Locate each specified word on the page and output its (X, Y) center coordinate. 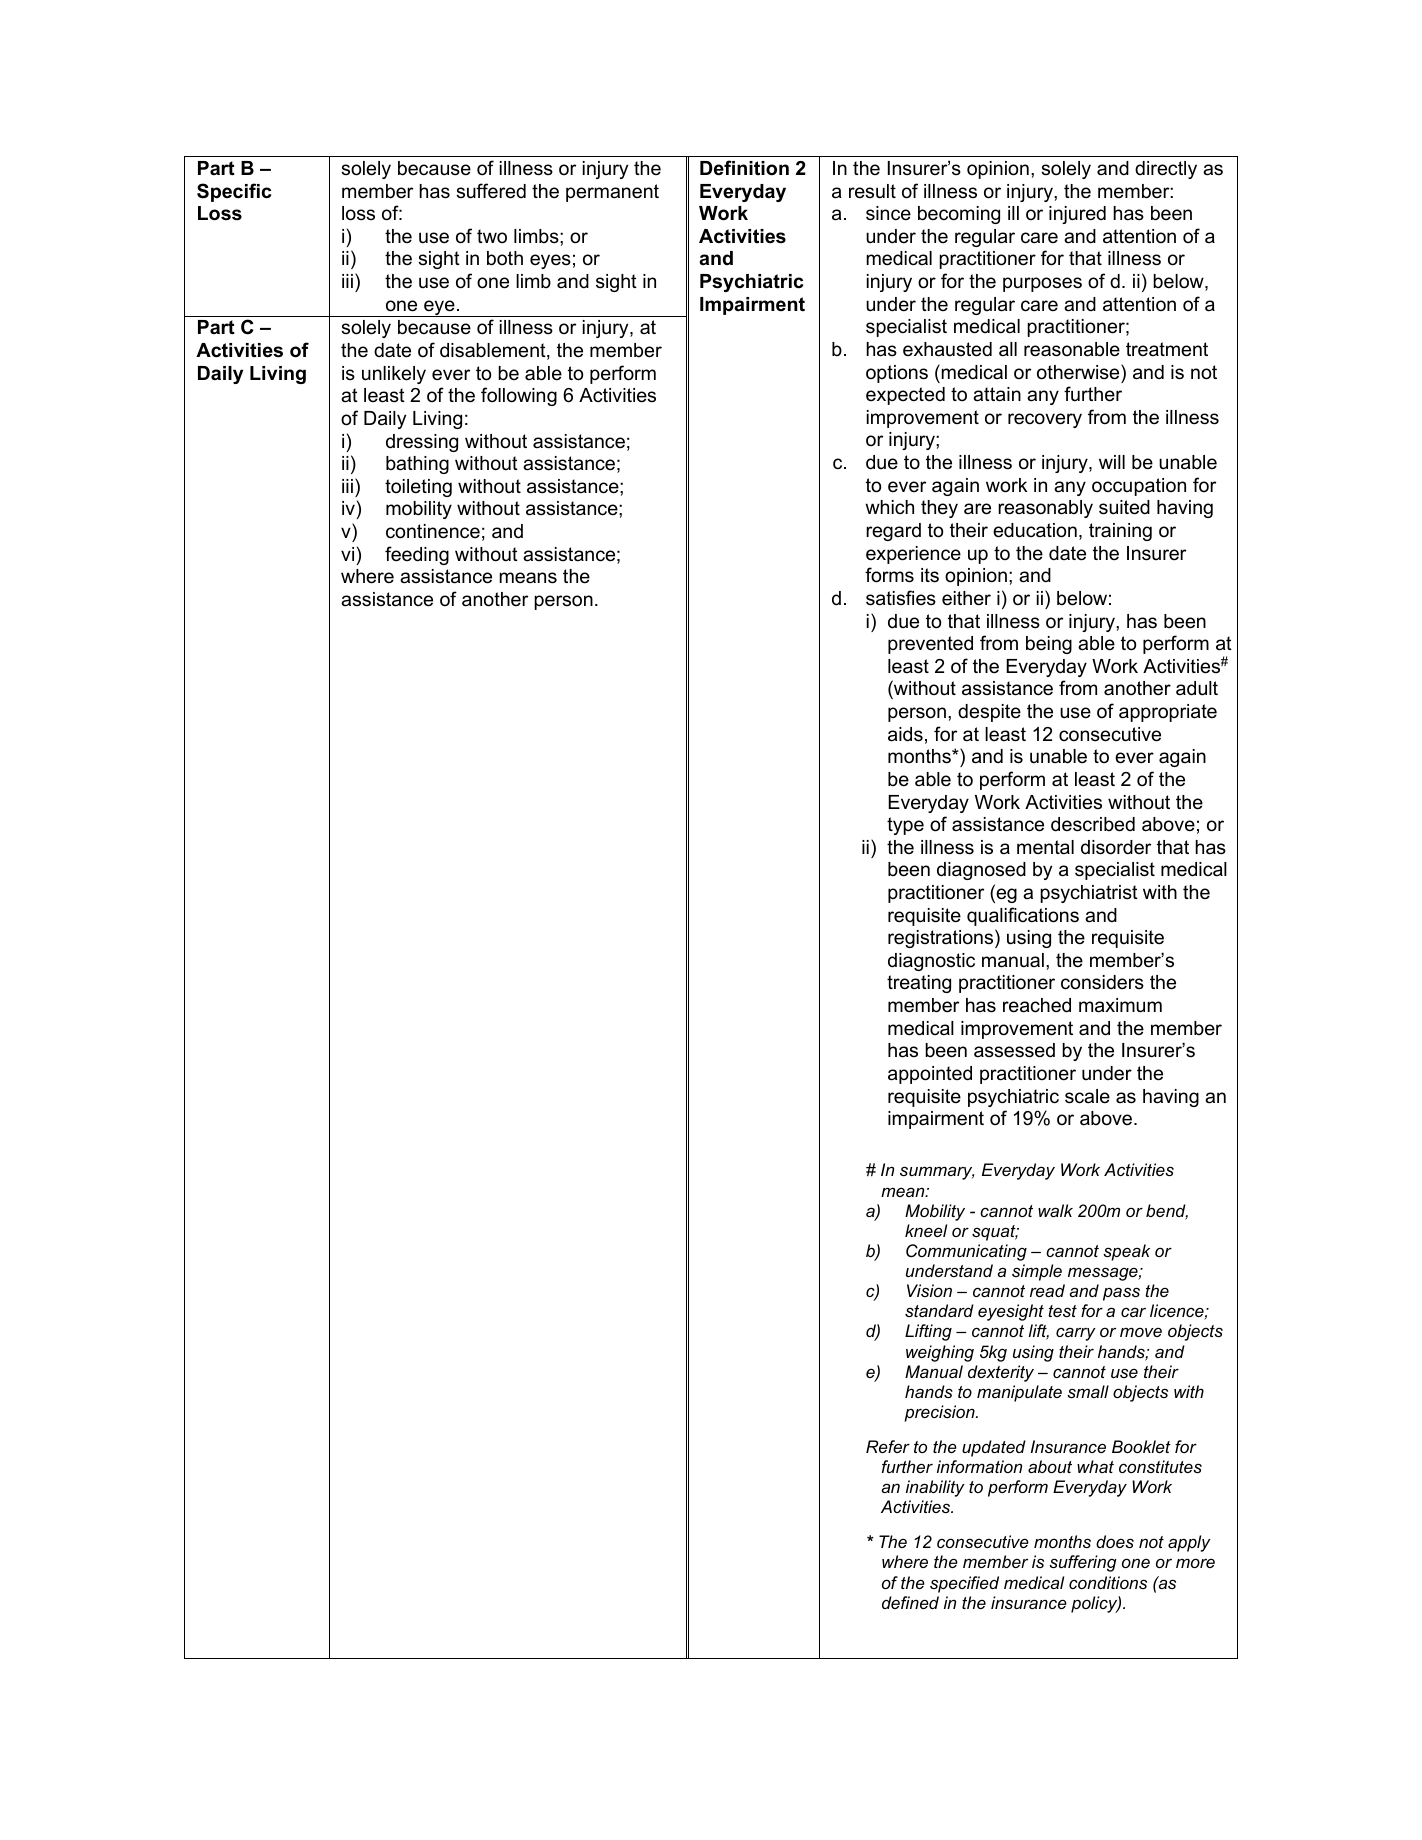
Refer (888, 1446)
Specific (234, 192)
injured (1077, 215)
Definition (744, 168)
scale (1087, 1096)
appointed (930, 1075)
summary (937, 1173)
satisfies (901, 598)
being (1049, 645)
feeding (417, 555)
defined (910, 1602)
